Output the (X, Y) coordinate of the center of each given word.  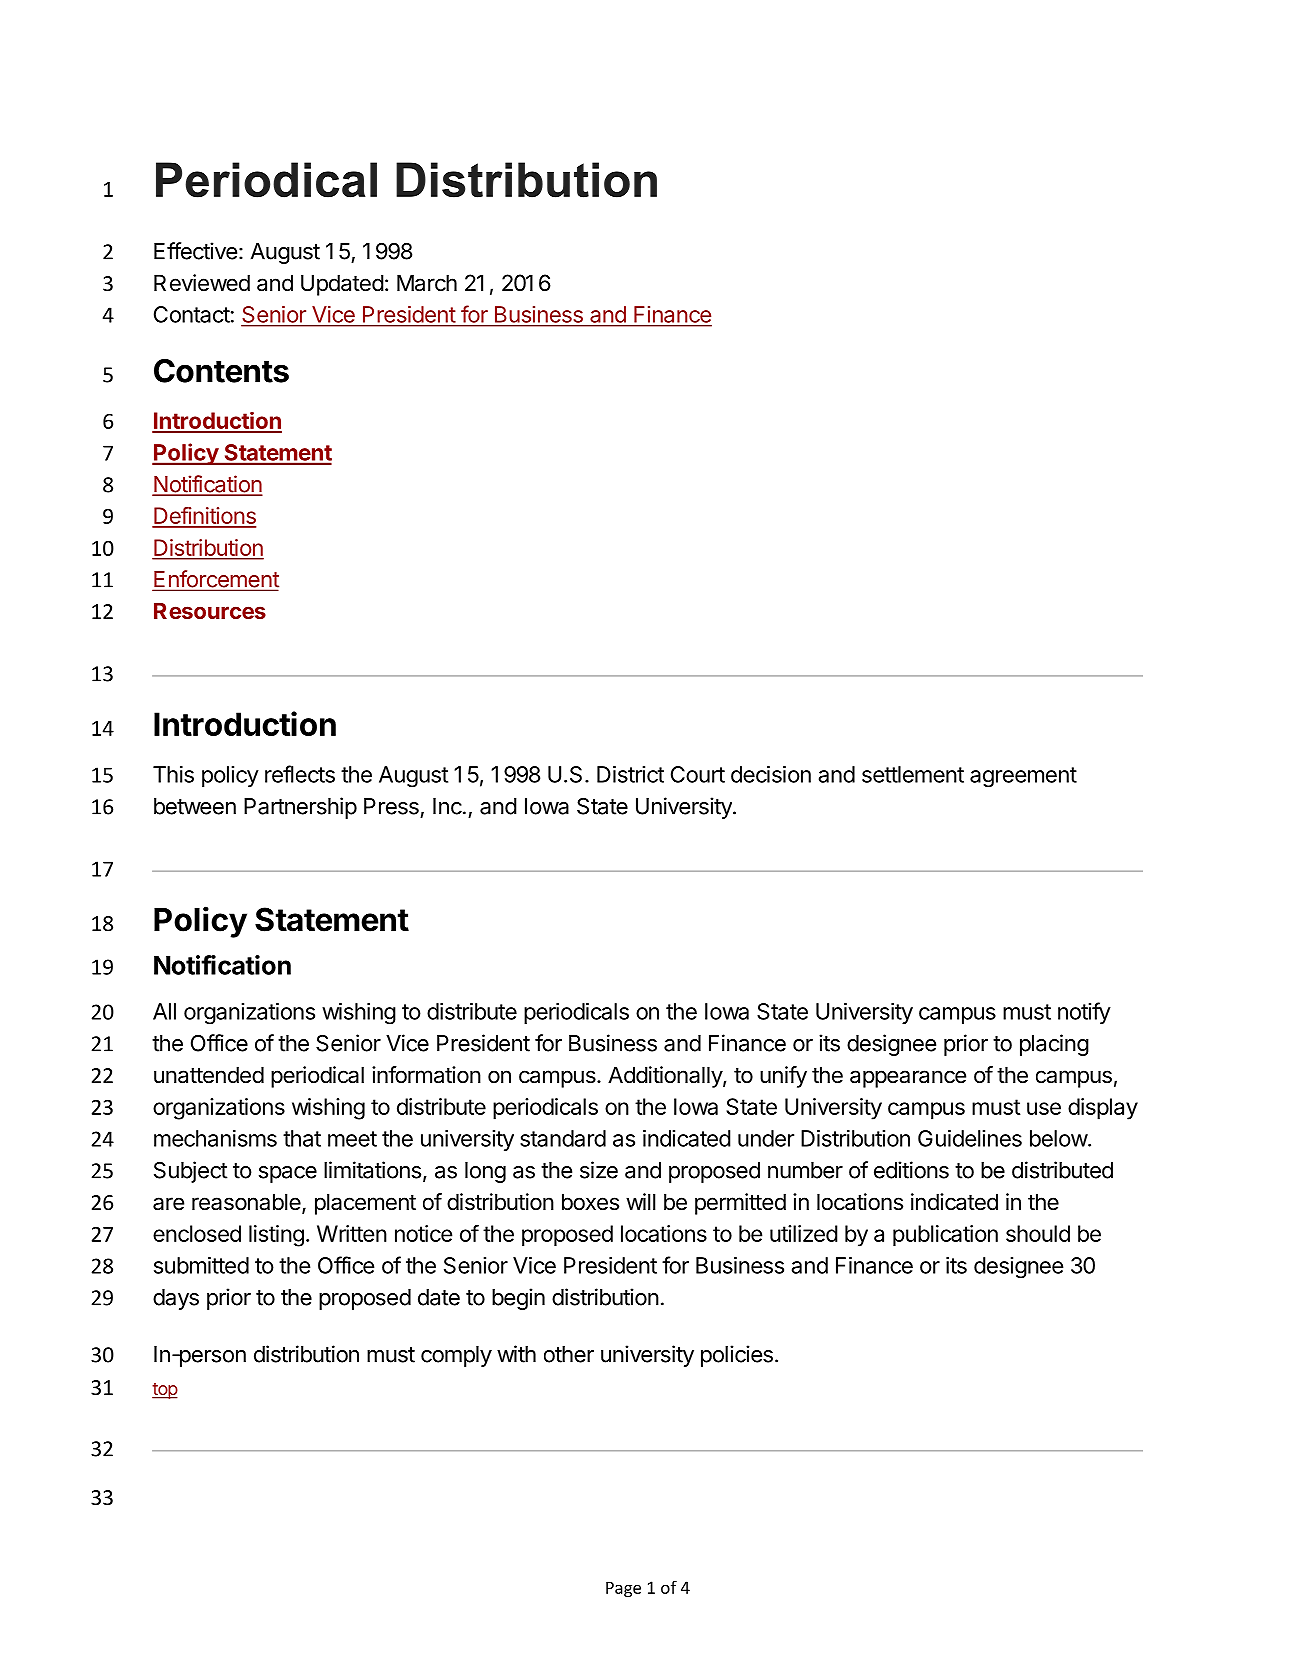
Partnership (300, 808)
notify (1084, 1013)
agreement (1023, 777)
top (165, 1391)
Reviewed (202, 283)
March (427, 283)
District (630, 774)
